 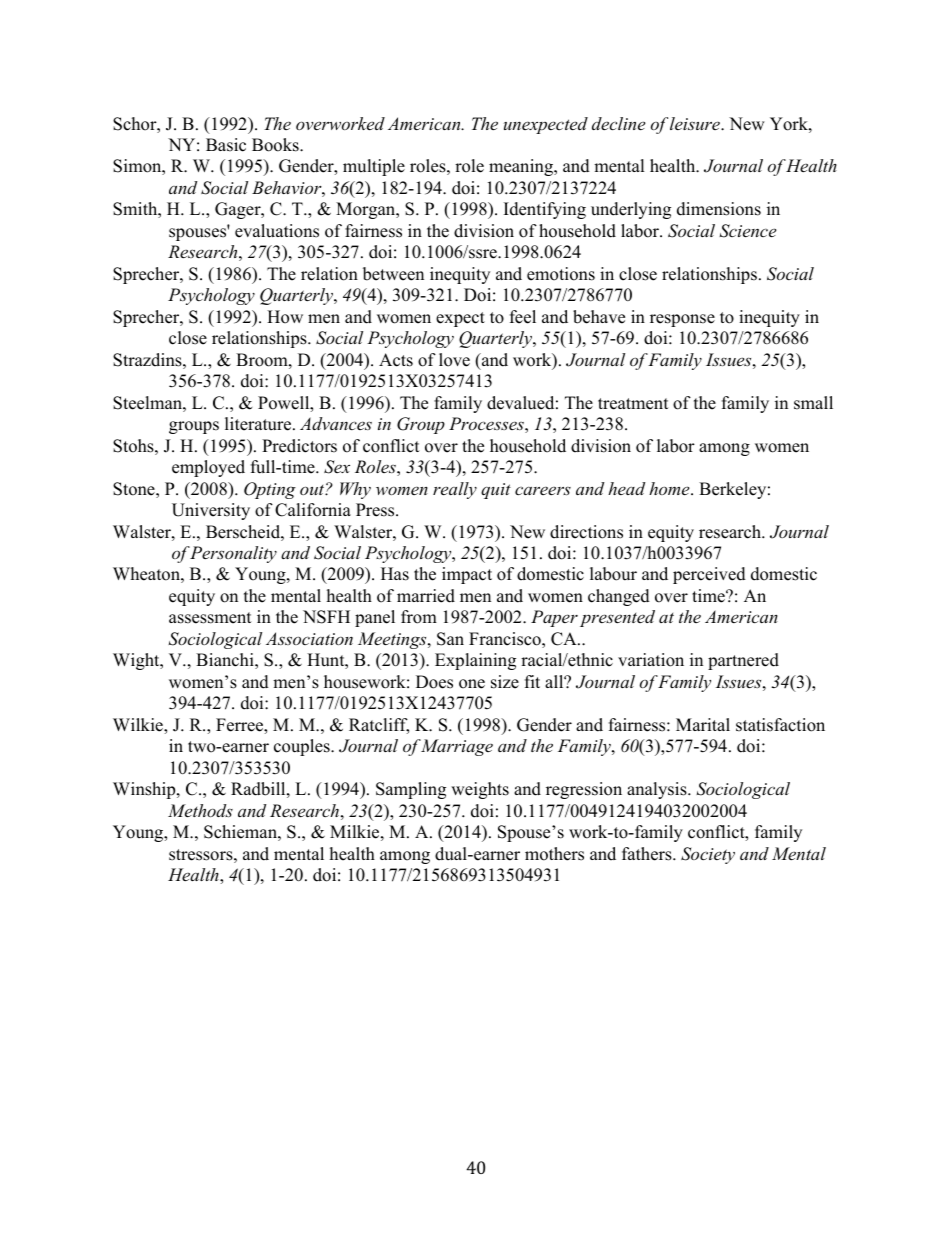 What do you see at coordinates (226, 145) in the screenshot?
I see `Basic` at bounding box center [226, 145].
